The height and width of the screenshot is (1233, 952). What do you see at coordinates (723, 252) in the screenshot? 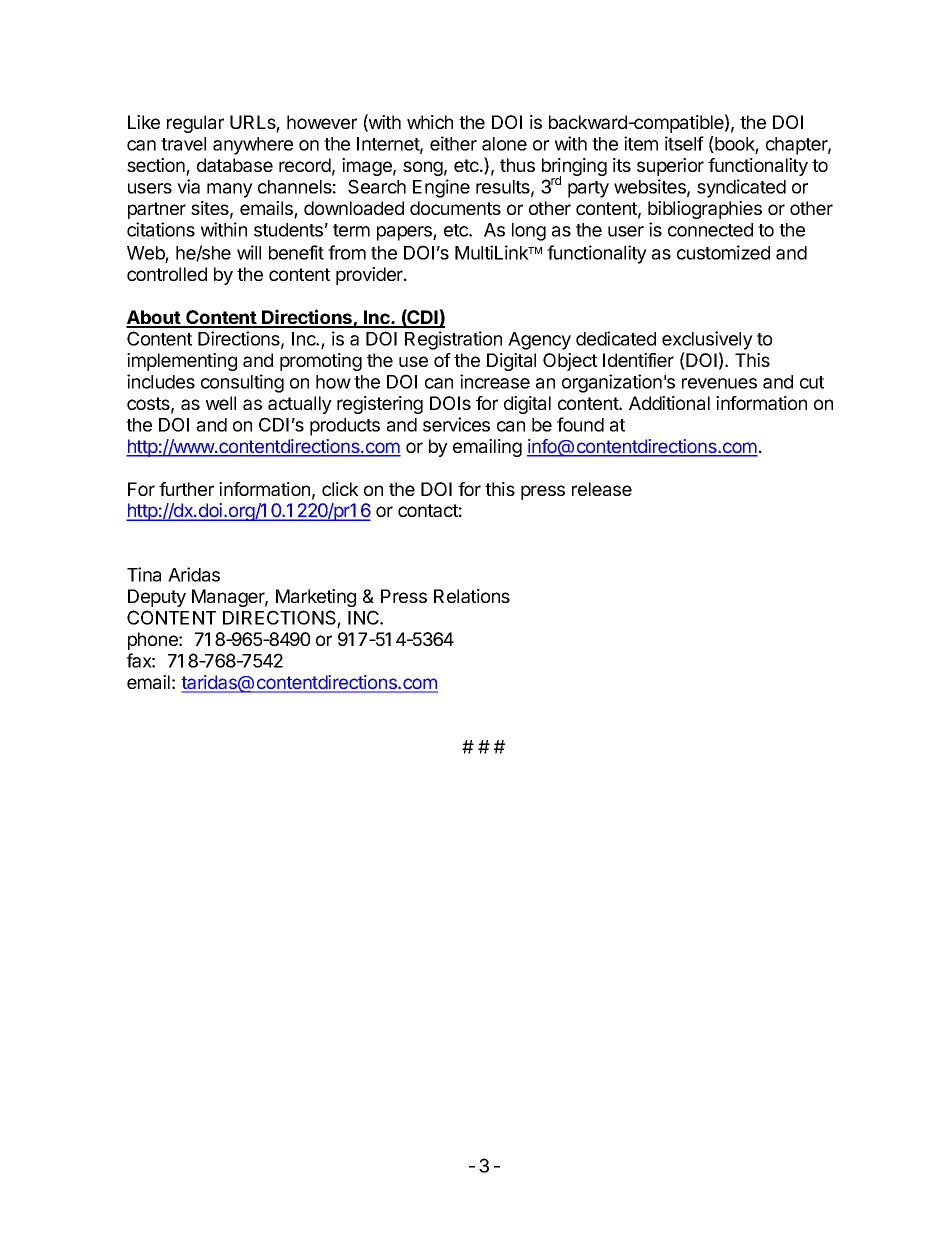
I see `customized` at bounding box center [723, 252].
